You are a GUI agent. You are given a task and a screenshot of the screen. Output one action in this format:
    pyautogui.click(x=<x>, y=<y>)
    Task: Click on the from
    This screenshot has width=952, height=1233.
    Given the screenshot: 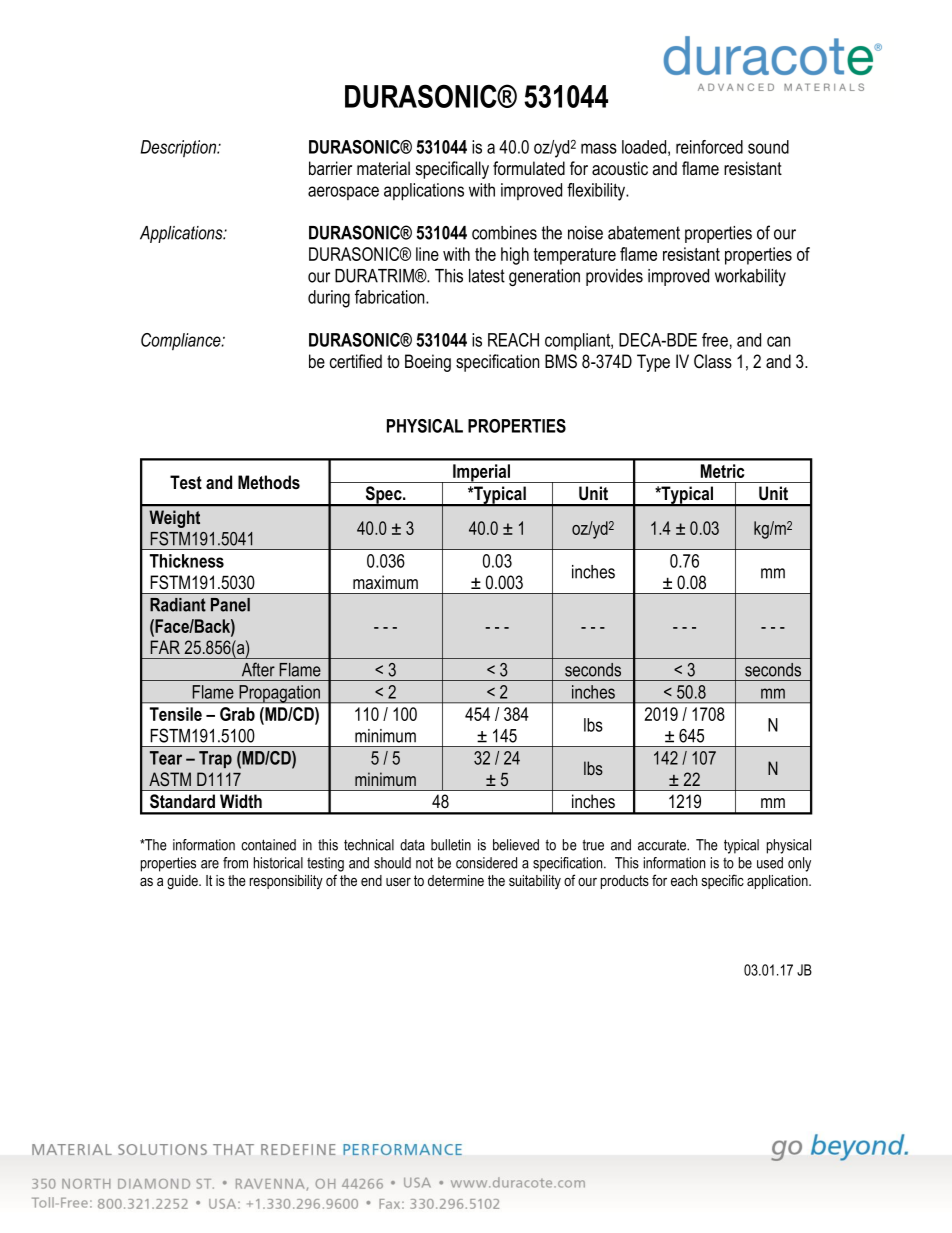 What is the action you would take?
    pyautogui.click(x=235, y=863)
